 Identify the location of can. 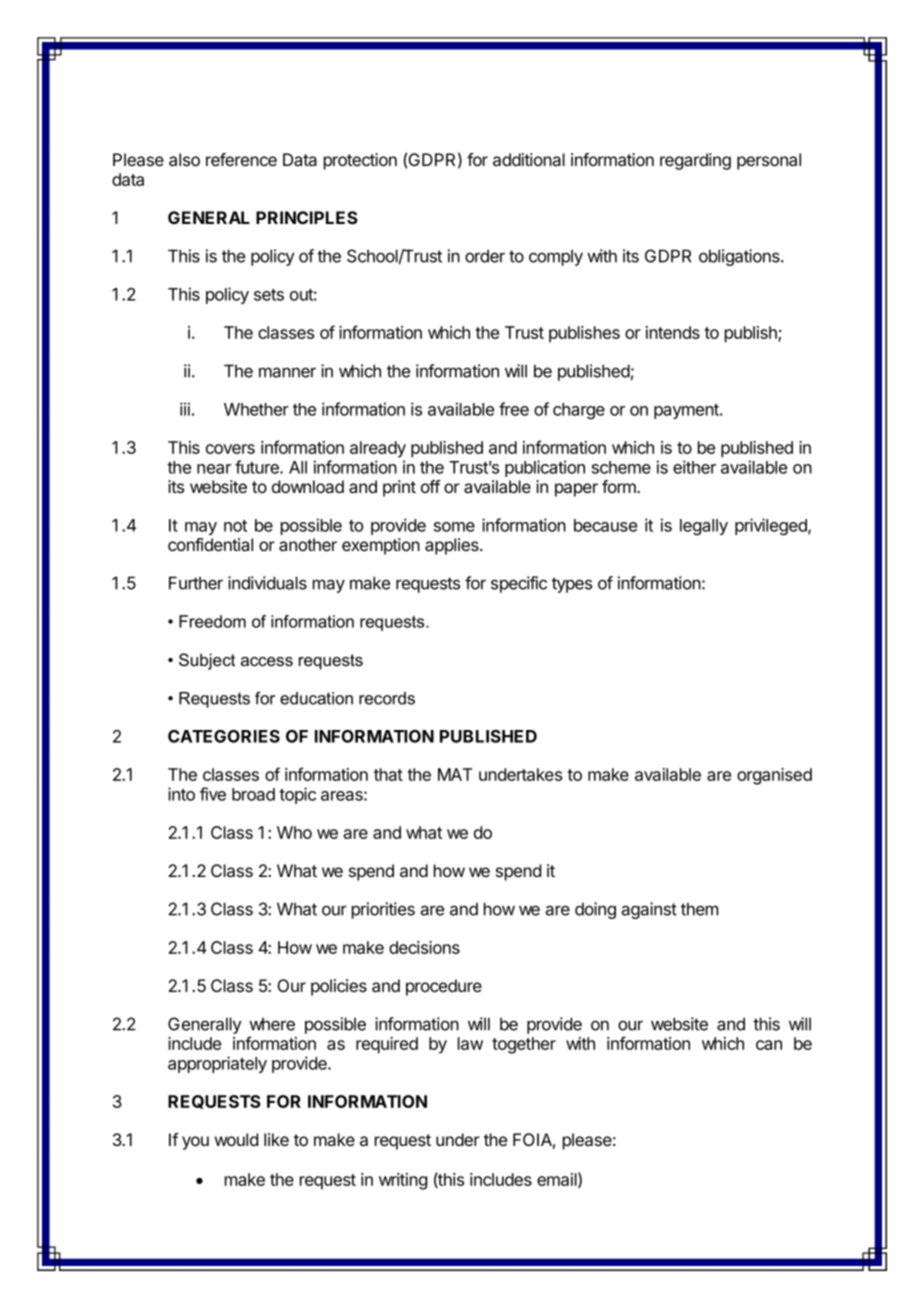
(769, 1045).
